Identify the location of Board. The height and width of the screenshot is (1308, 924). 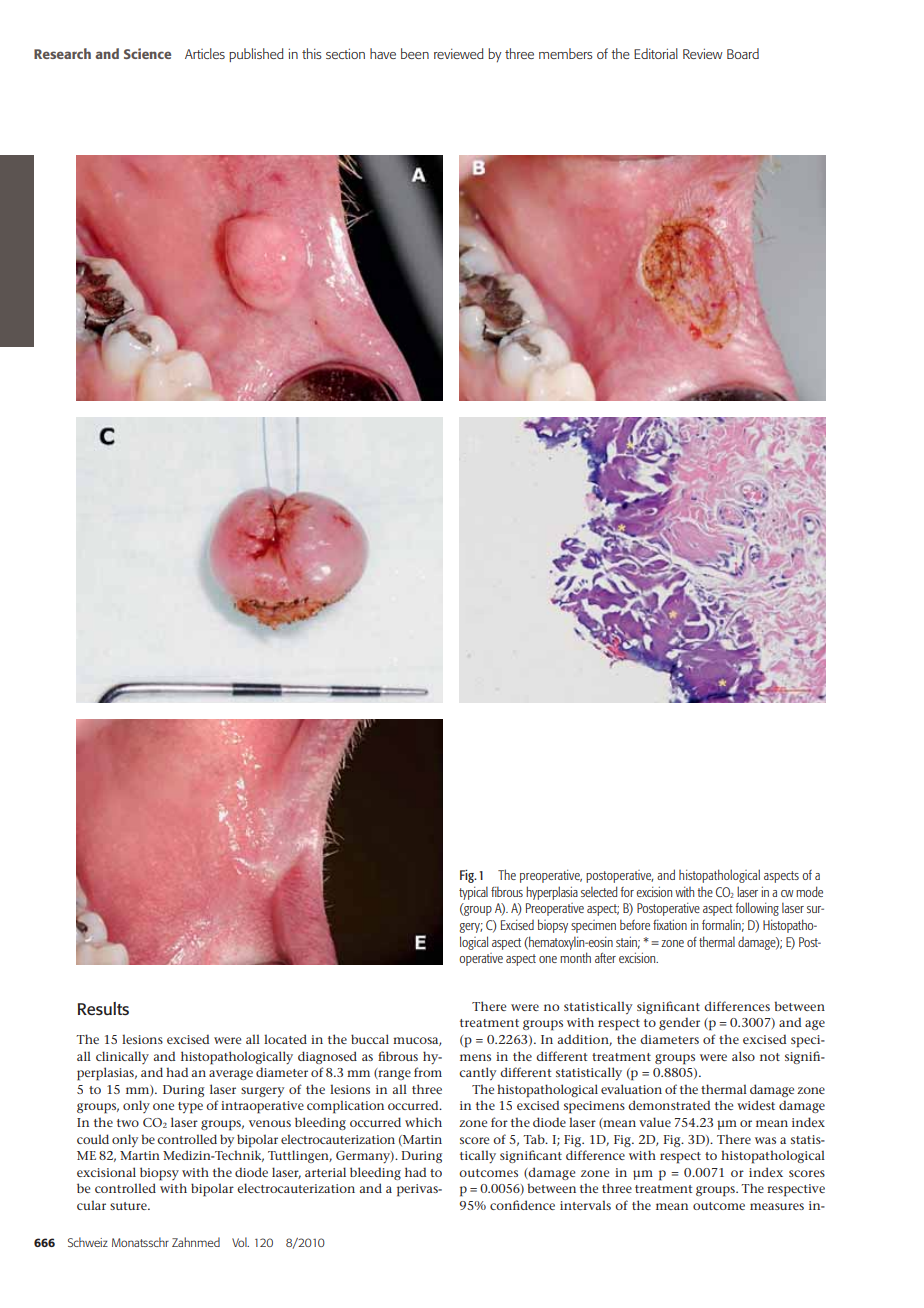
(743, 53).
